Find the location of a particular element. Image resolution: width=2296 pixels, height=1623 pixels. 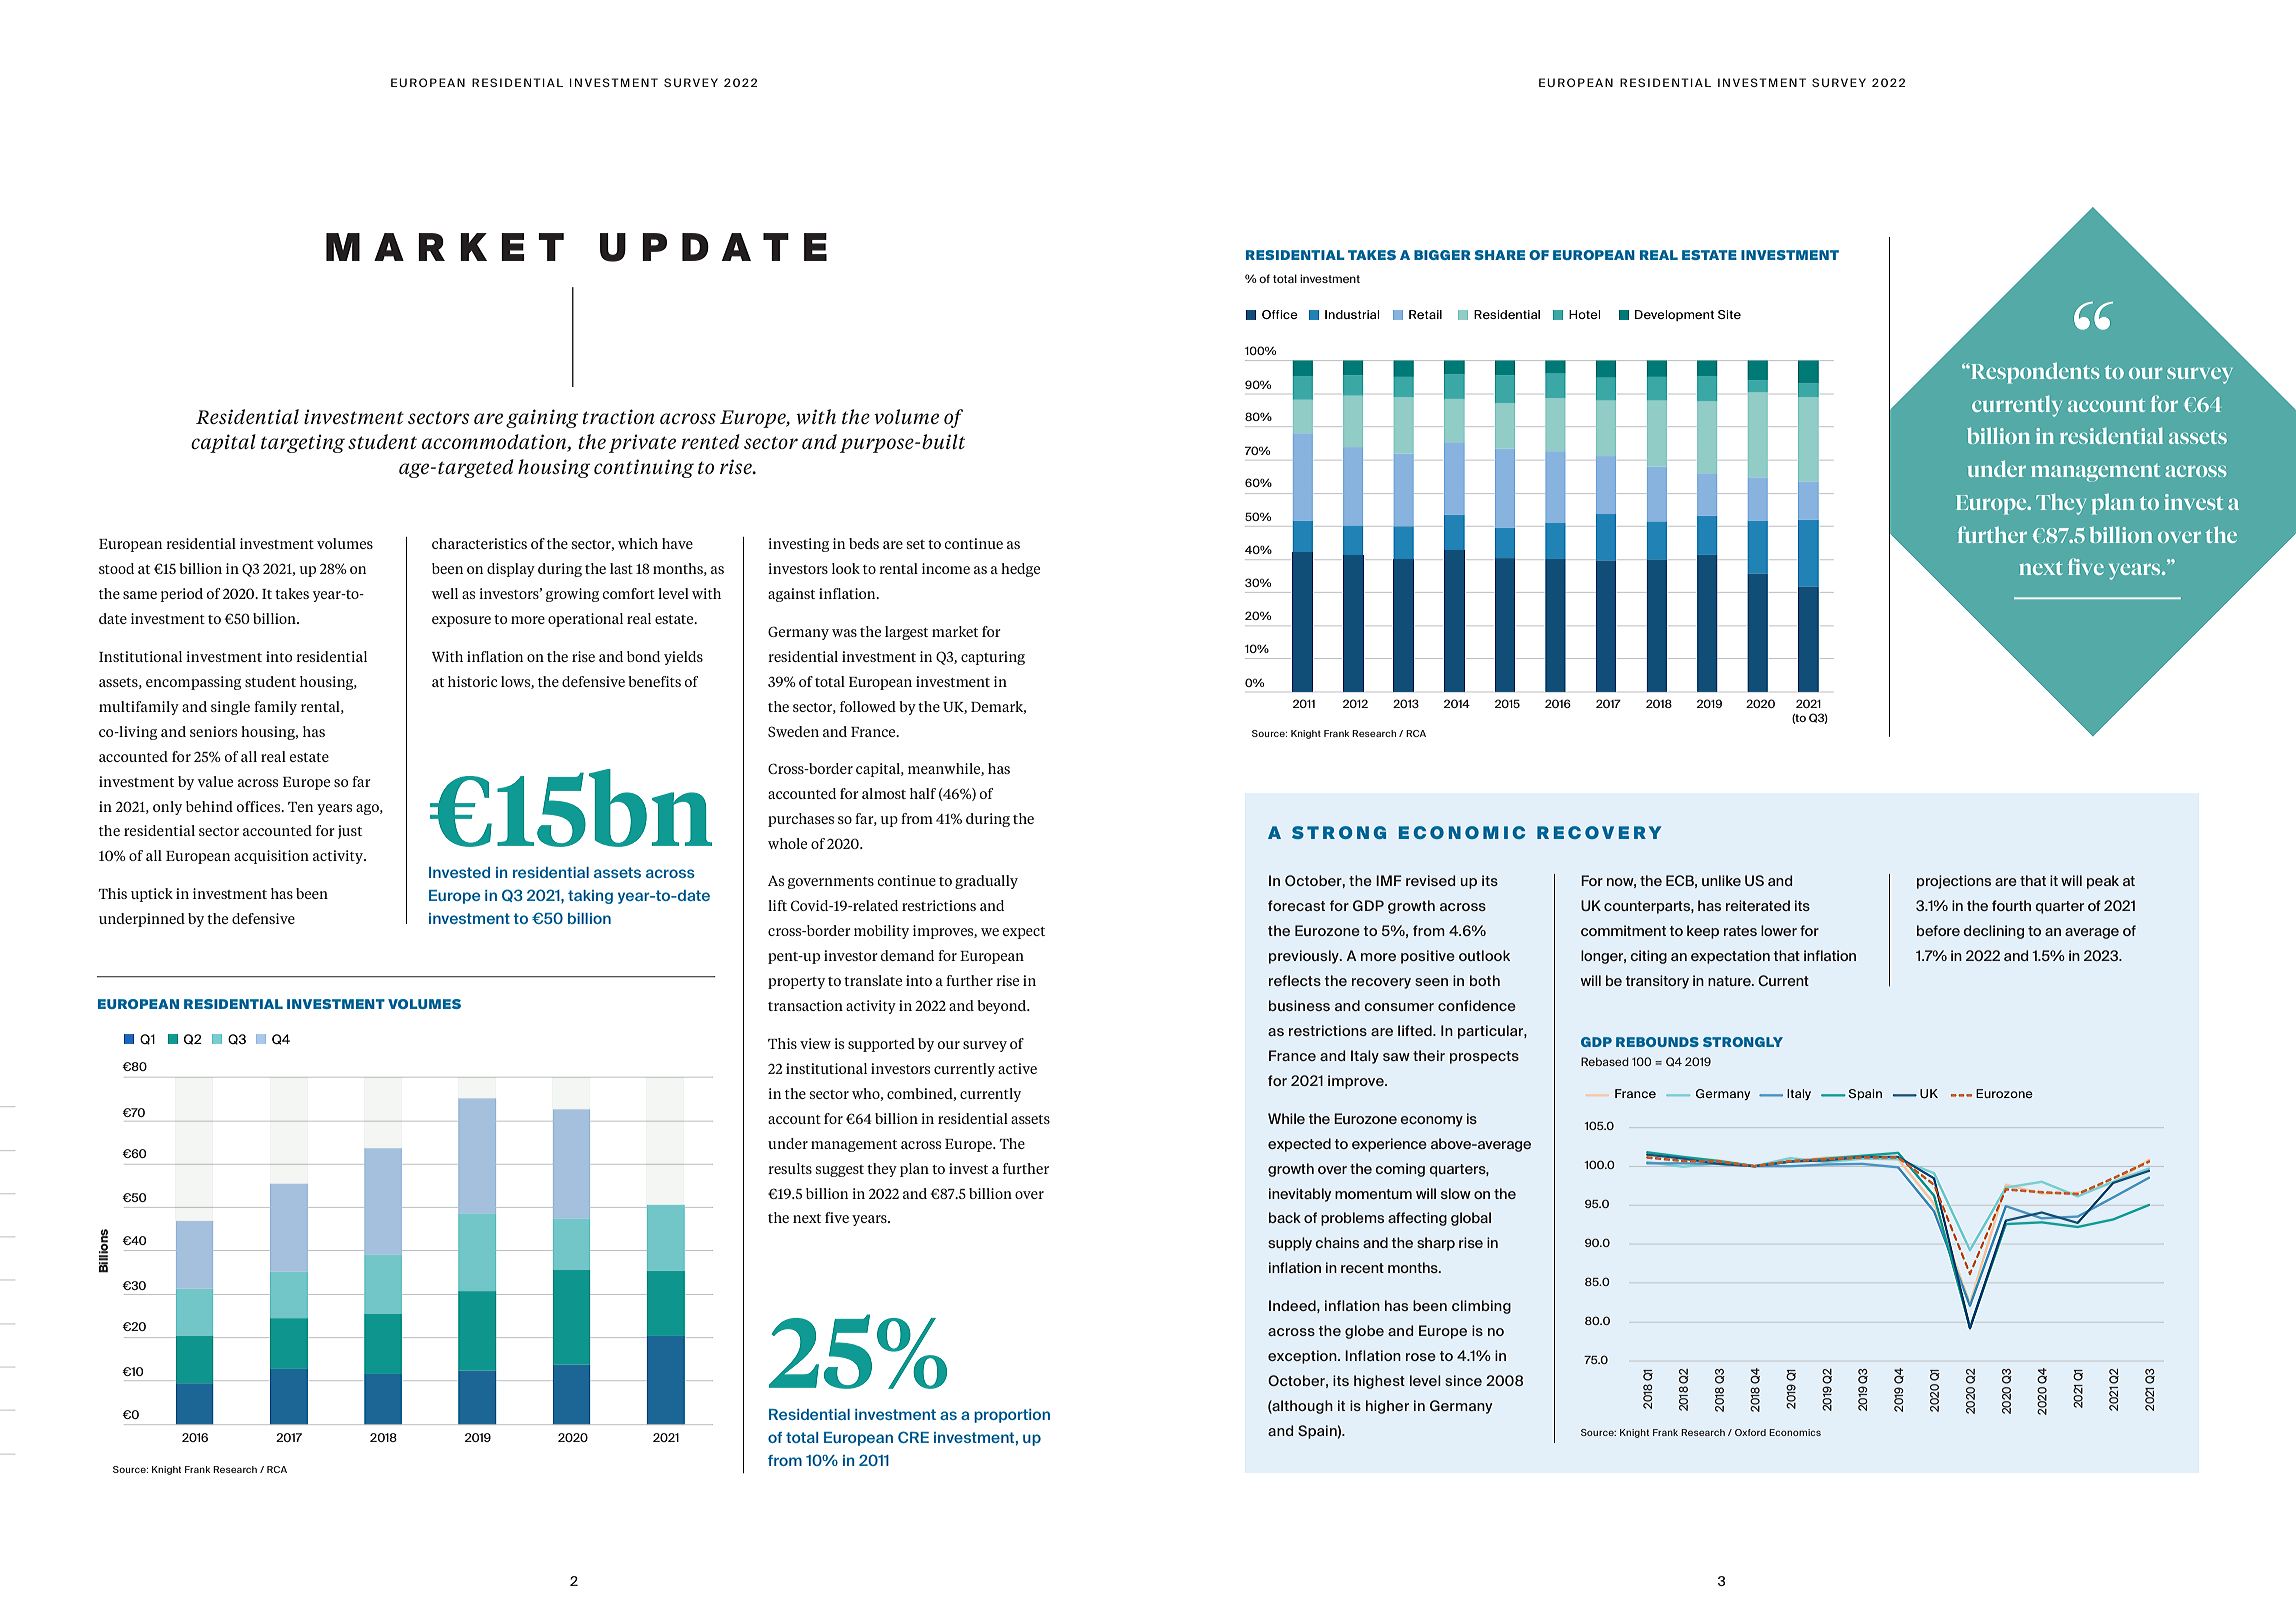

just is located at coordinates (350, 832).
